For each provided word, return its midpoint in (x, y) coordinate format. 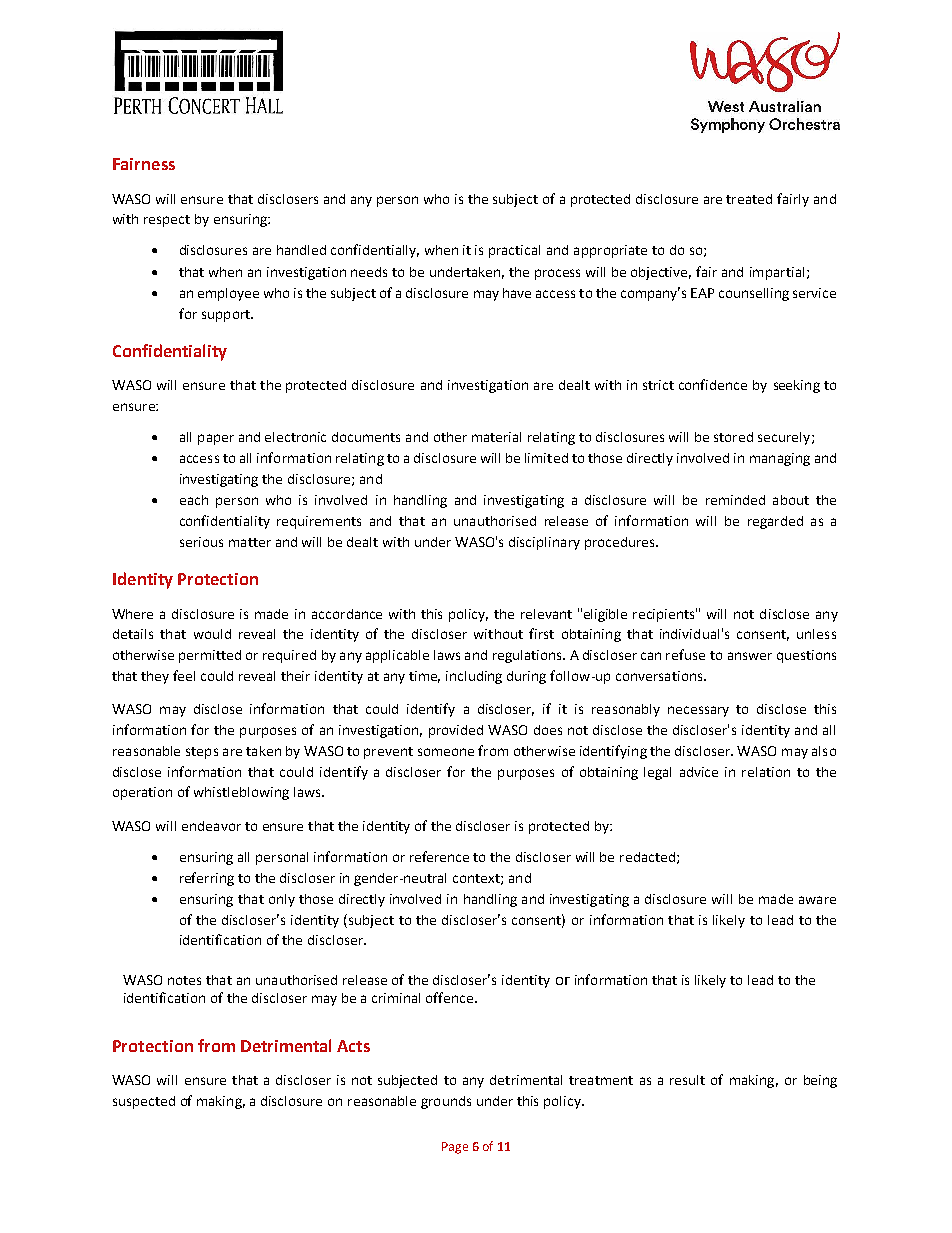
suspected (144, 1102)
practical (514, 251)
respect (167, 221)
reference (439, 856)
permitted (210, 656)
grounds (446, 1102)
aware (817, 900)
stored (733, 437)
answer (750, 656)
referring (207, 879)
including (474, 677)
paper (216, 439)
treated (749, 199)
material (496, 437)
